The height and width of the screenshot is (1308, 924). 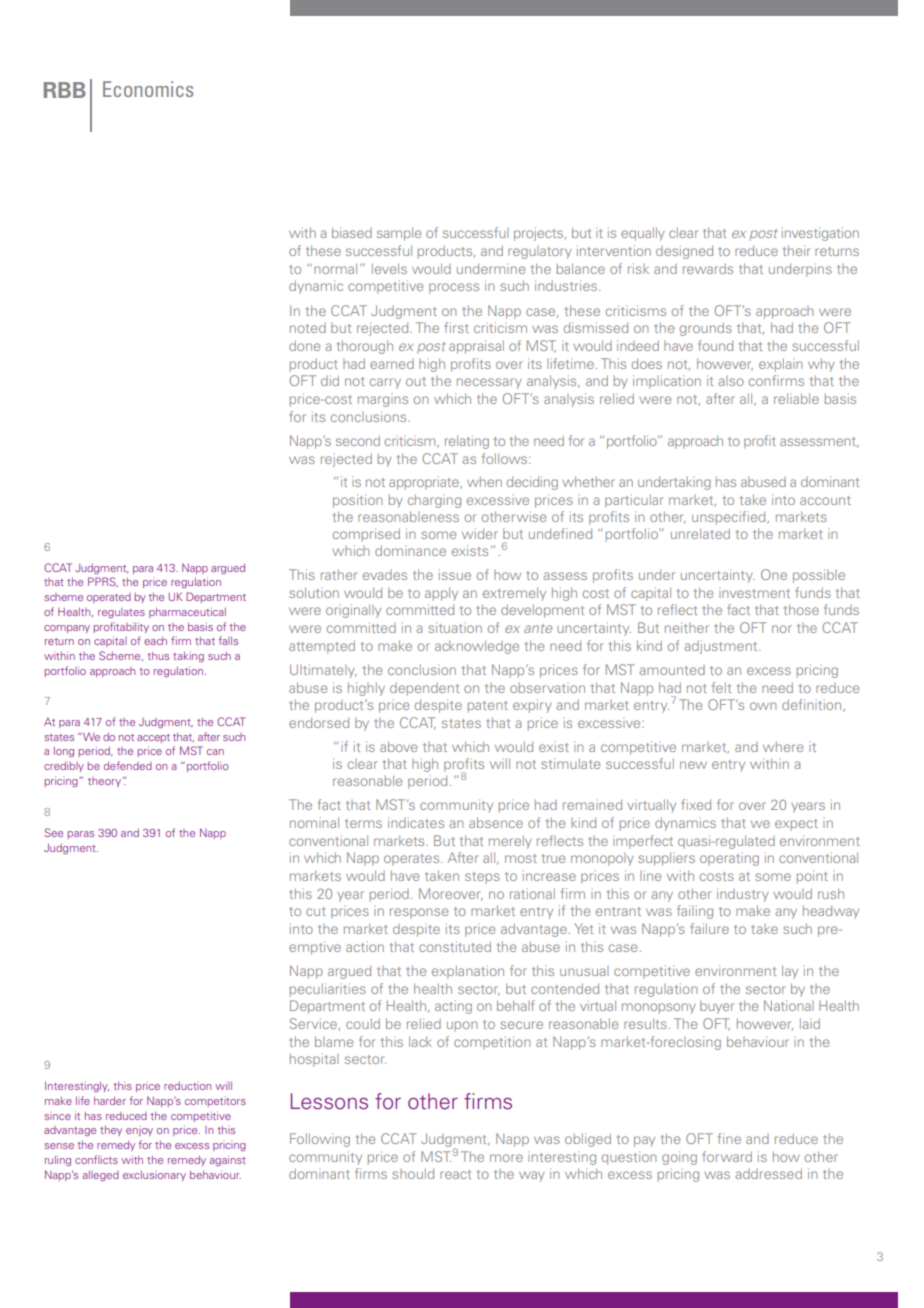 I want to click on theory, so click(x=106, y=782).
